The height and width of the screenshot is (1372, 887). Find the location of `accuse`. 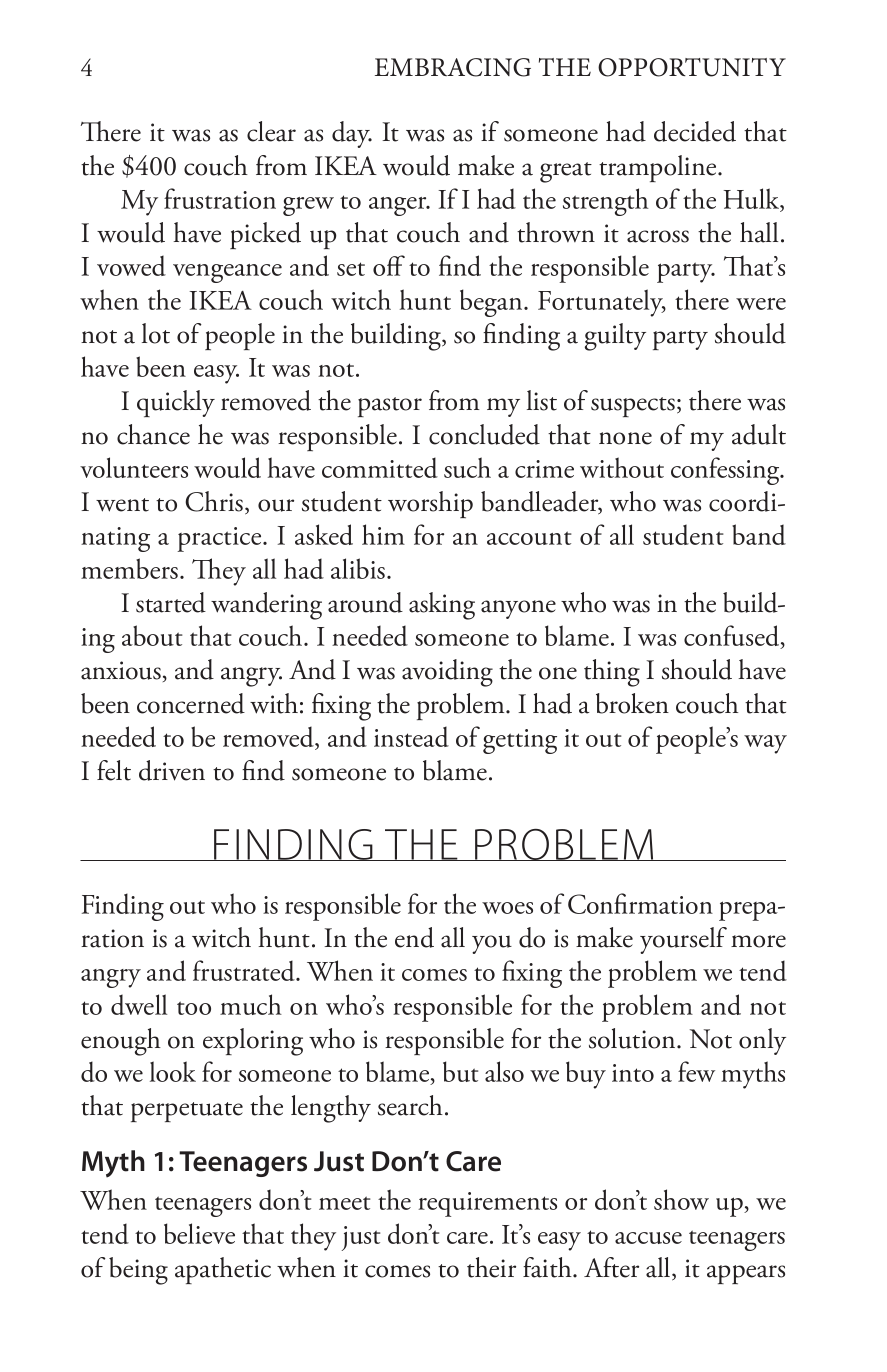

accuse is located at coordinates (648, 1238).
